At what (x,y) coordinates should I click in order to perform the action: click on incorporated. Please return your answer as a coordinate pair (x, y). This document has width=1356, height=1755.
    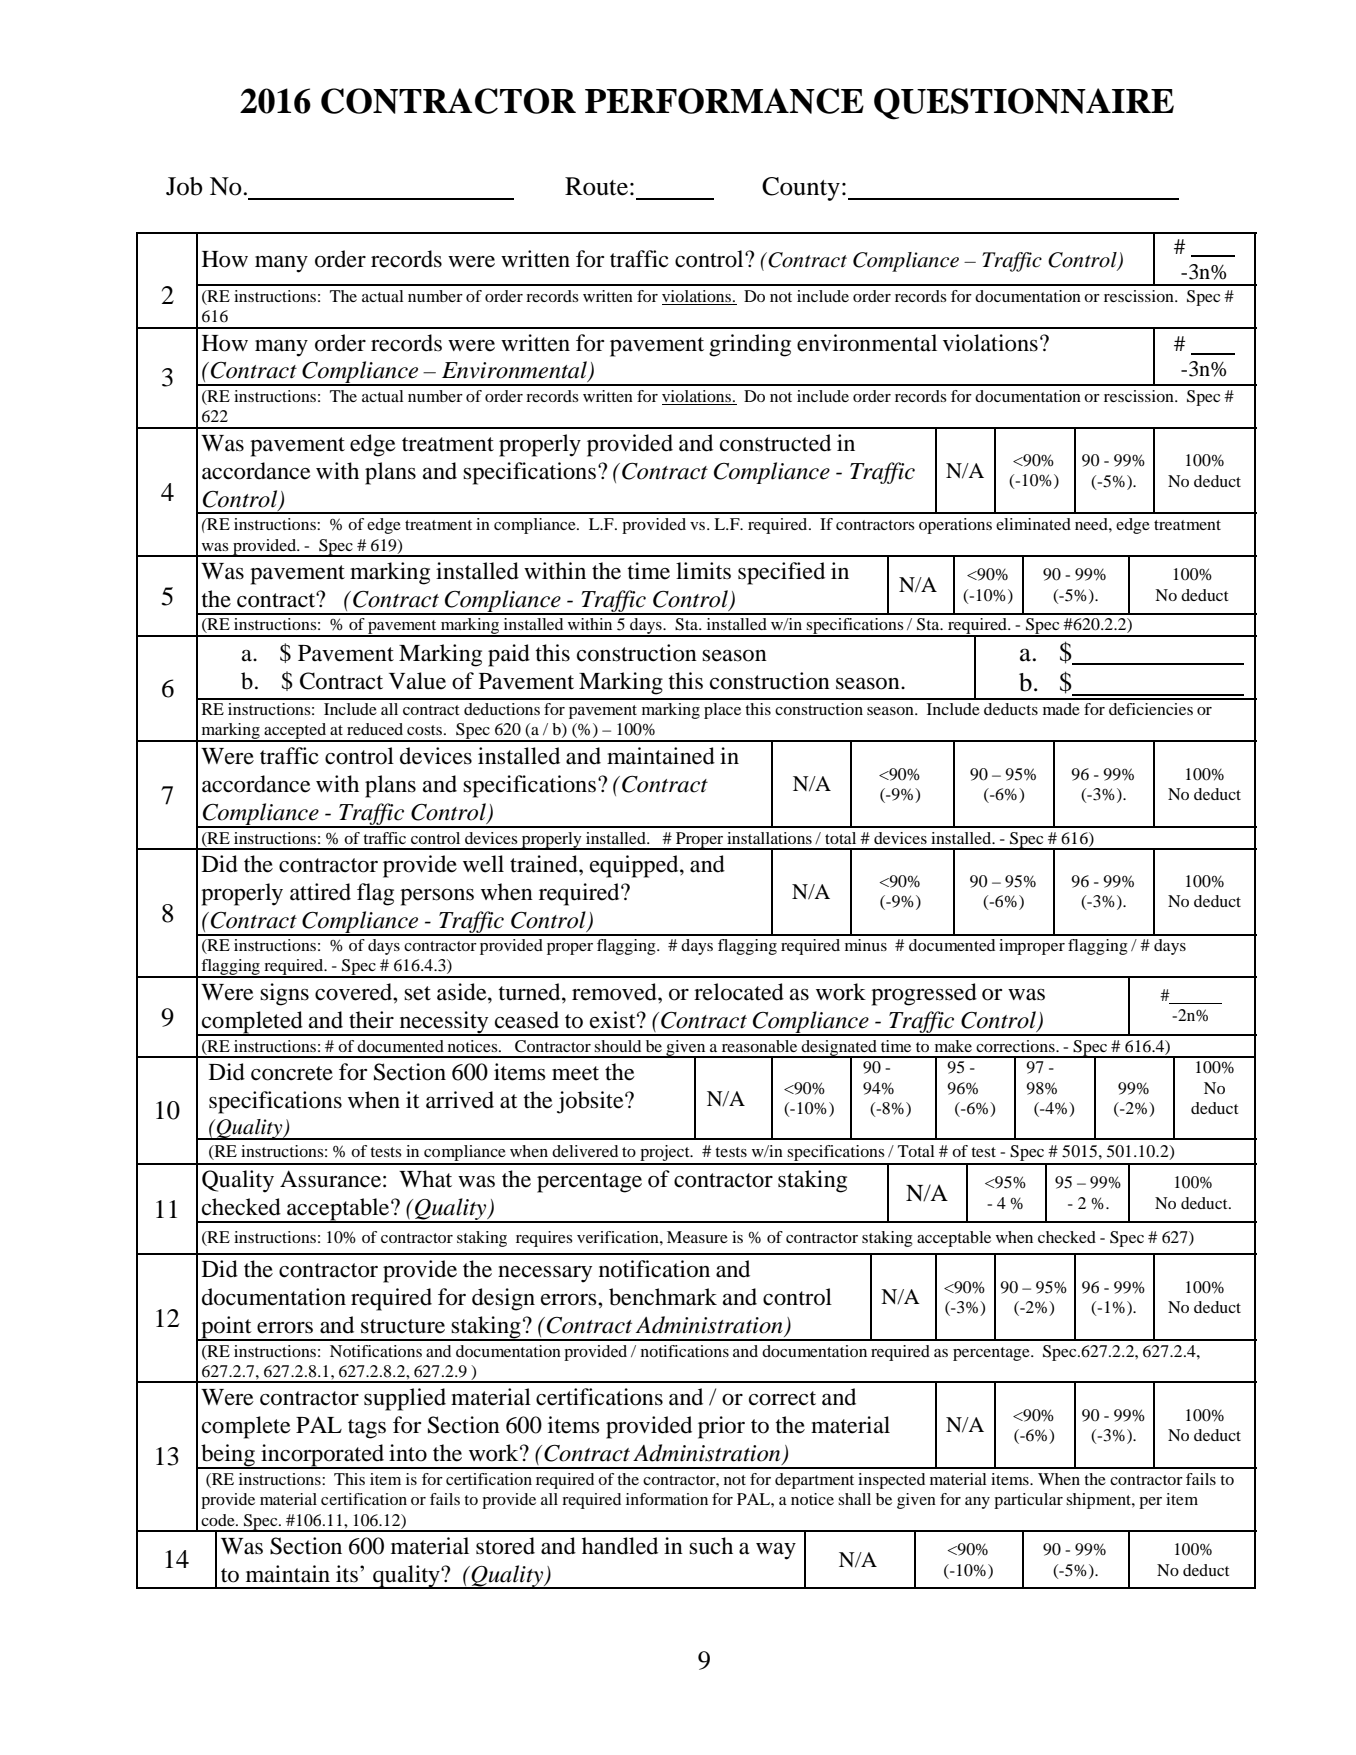
    Looking at the image, I should click on (323, 1456).
